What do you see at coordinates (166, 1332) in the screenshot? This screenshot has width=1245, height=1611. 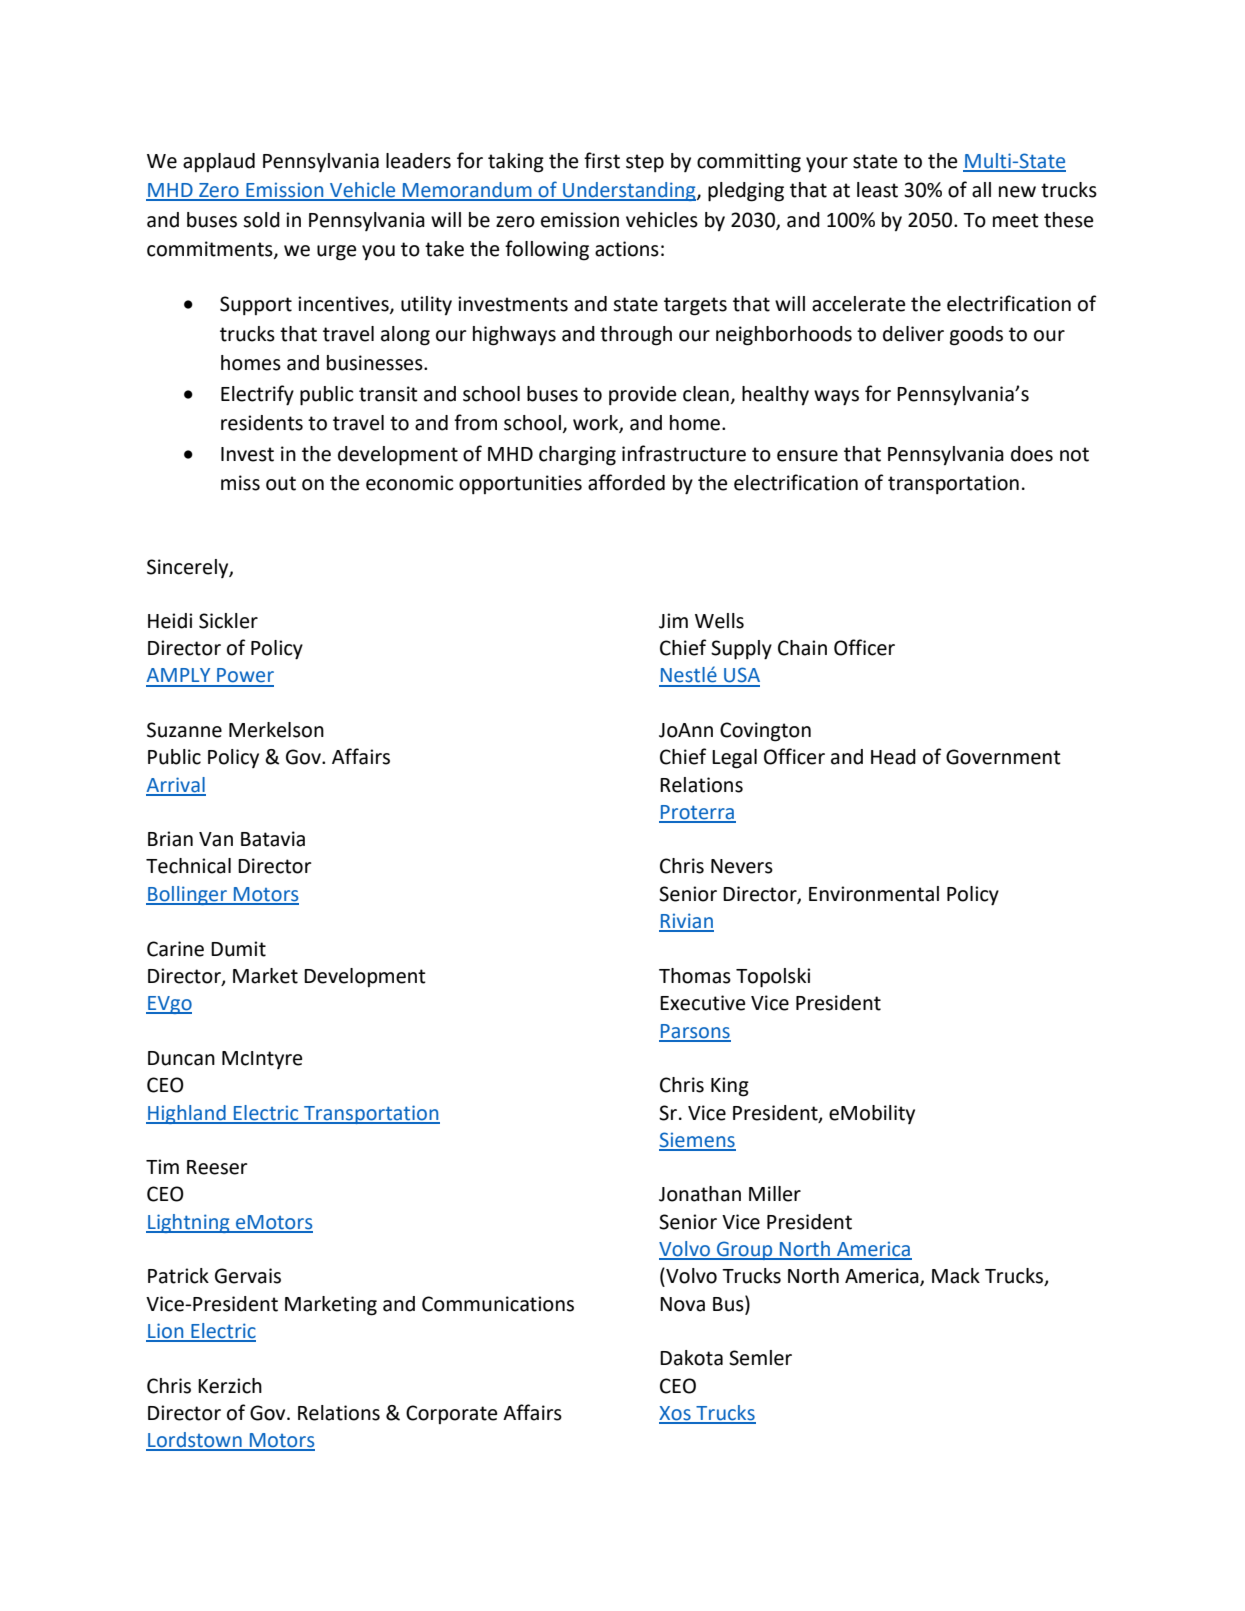 I see `Lion` at bounding box center [166, 1332].
